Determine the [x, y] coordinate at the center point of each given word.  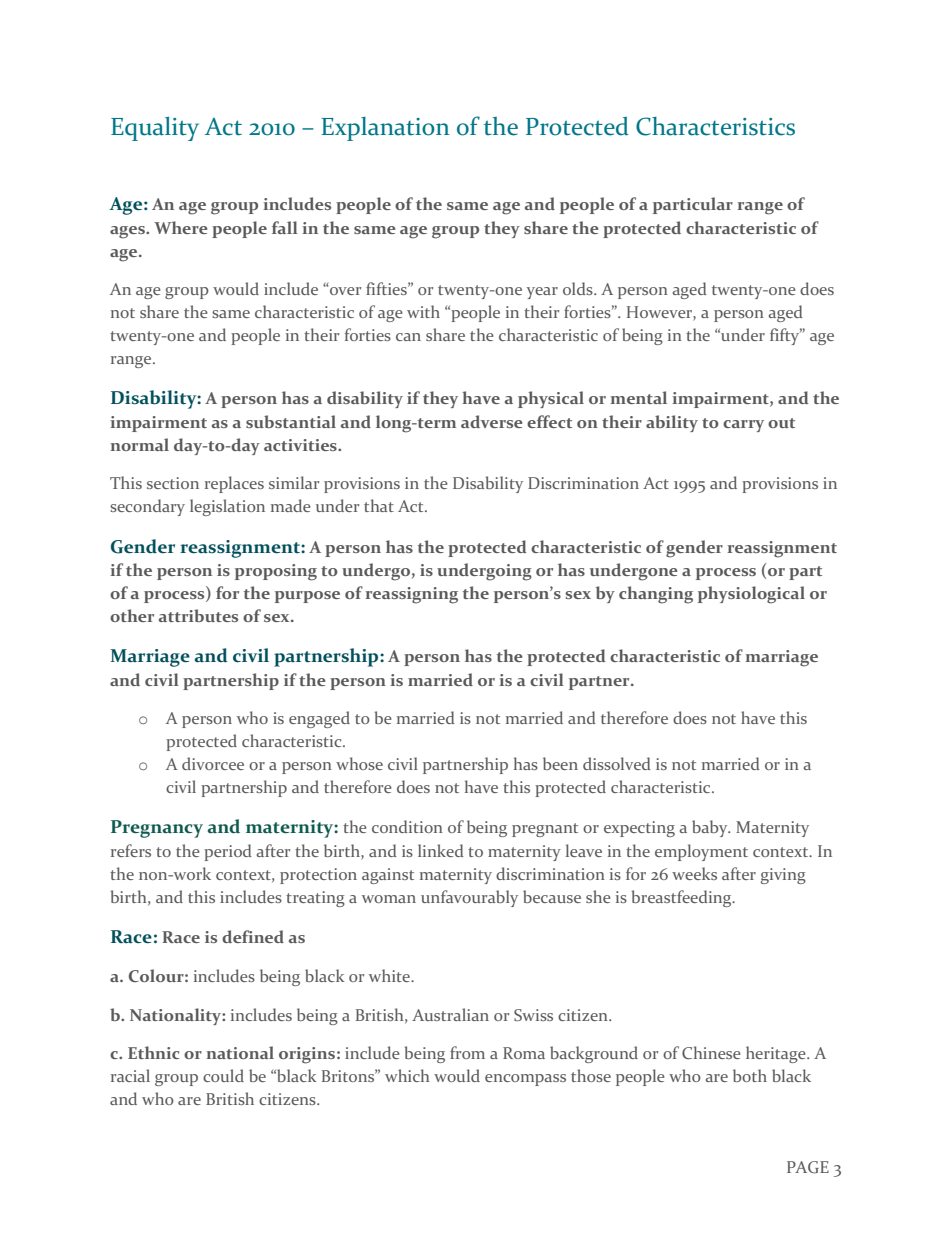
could [223, 1075]
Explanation [385, 129]
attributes [198, 615]
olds [579, 288]
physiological [751, 595]
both [750, 1075]
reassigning [411, 595]
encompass [525, 1080]
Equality [155, 128]
